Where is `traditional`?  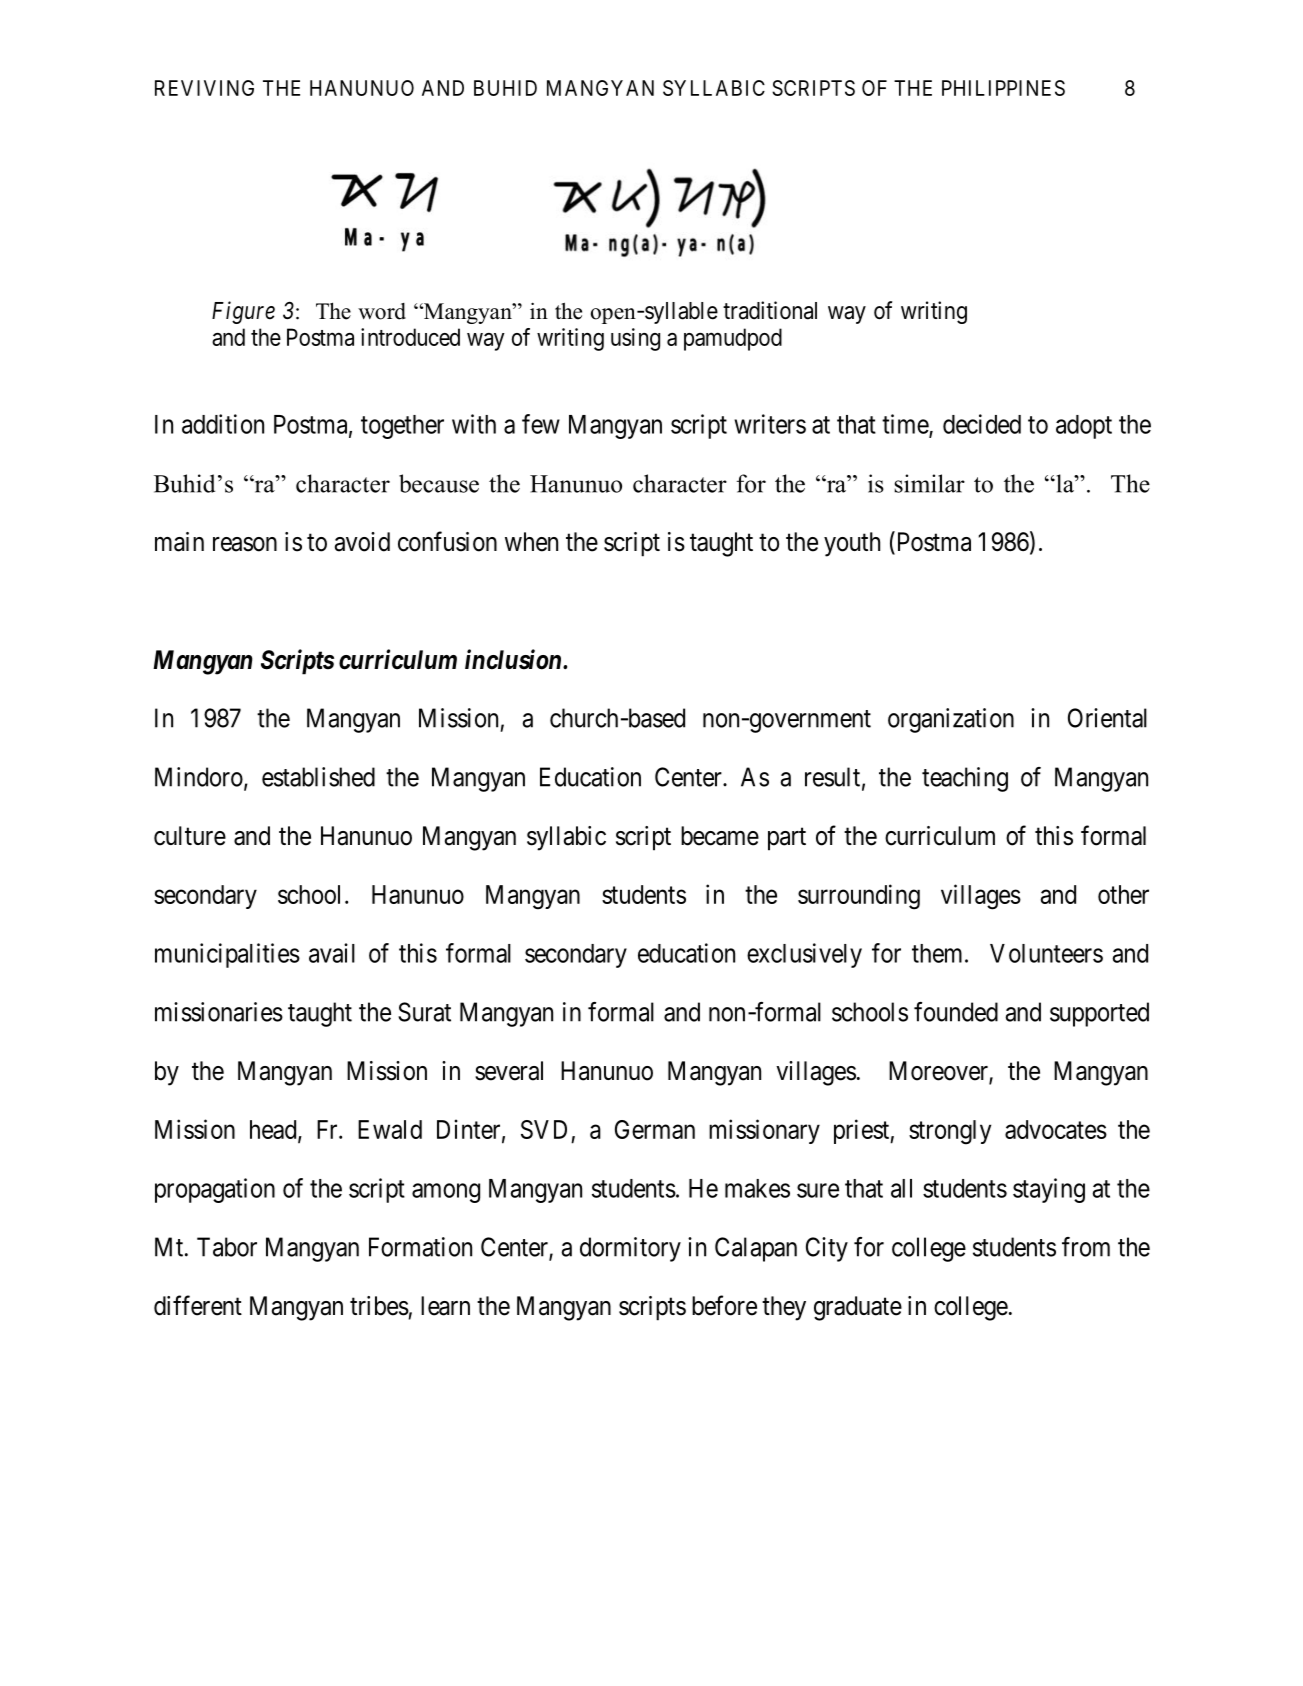
traditional is located at coordinates (770, 310).
